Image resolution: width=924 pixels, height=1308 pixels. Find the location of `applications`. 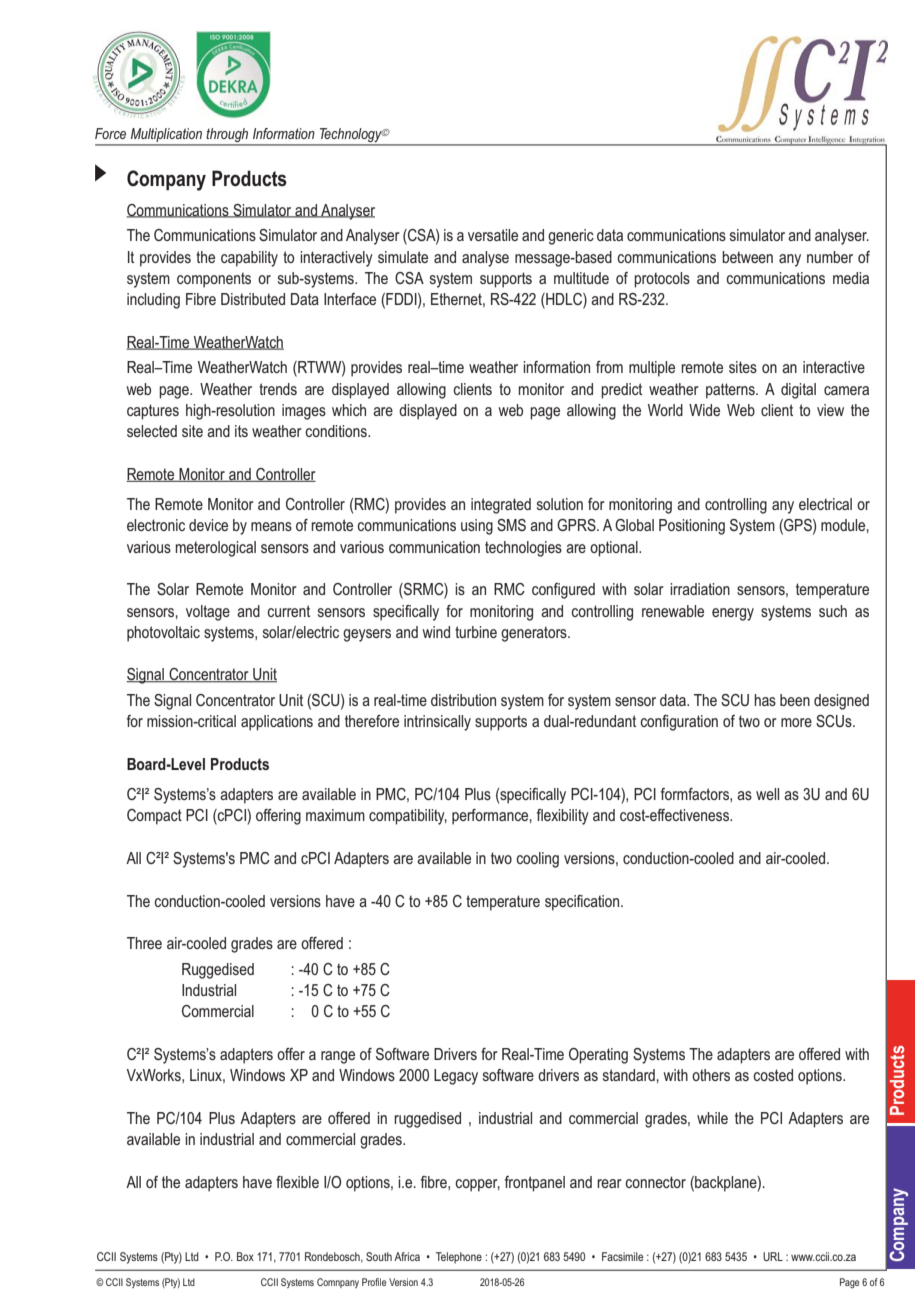

applications is located at coordinates (277, 723).
